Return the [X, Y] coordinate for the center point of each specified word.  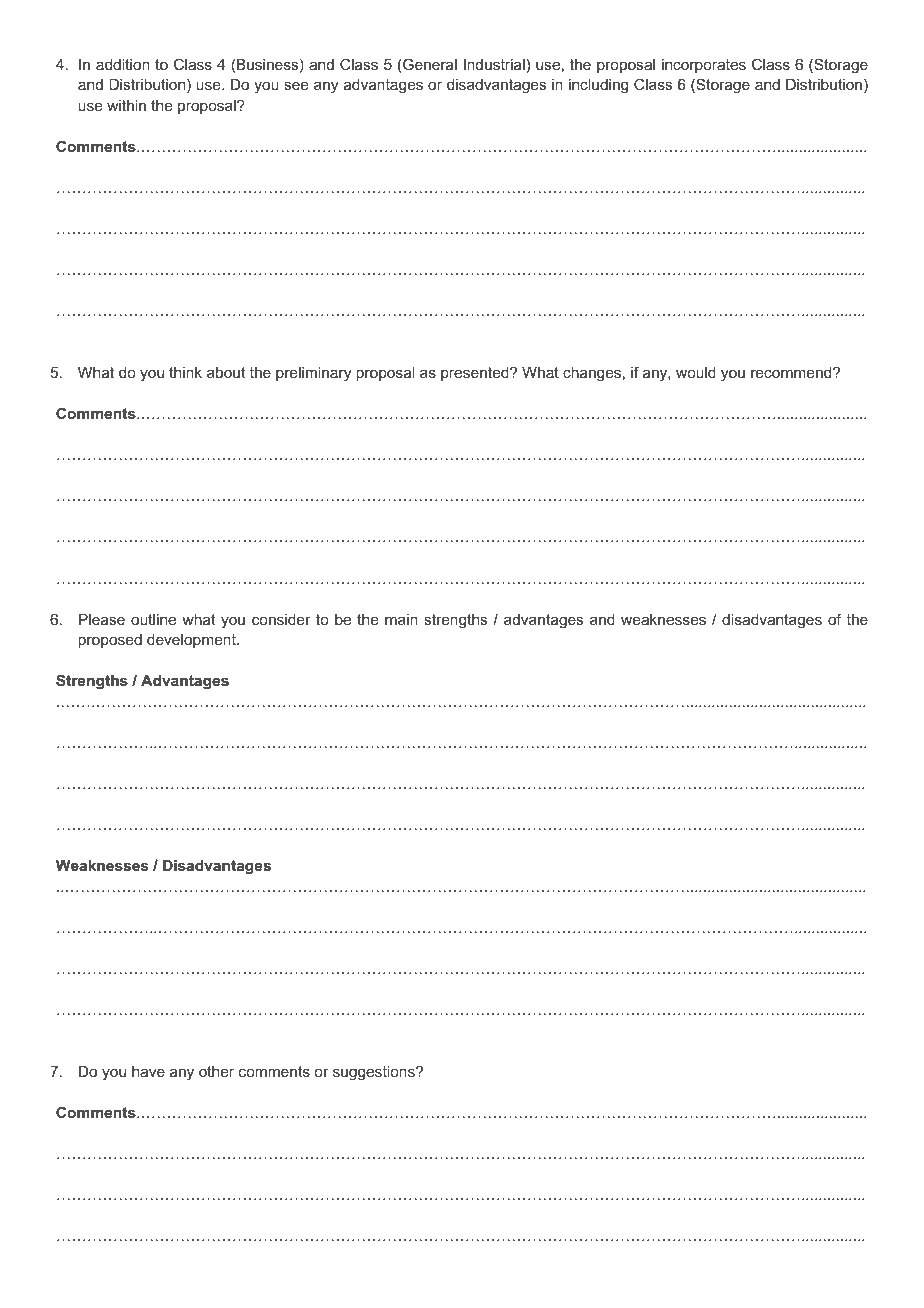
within [126, 105]
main [401, 619]
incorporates [704, 66]
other [216, 1071]
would [696, 372]
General [429, 65]
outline [153, 619]
